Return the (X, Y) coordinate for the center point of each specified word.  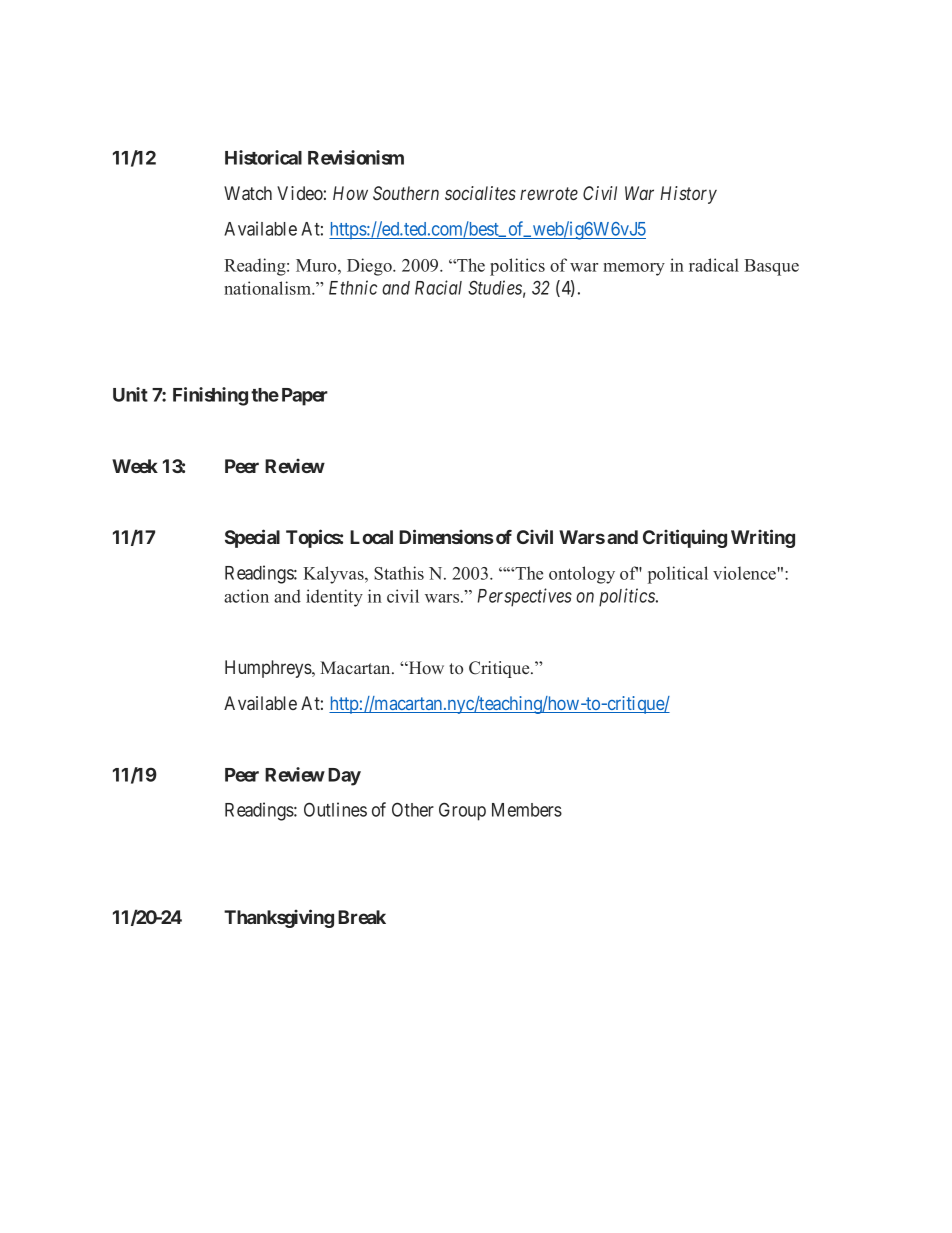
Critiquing (685, 538)
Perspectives (525, 597)
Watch (248, 193)
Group (462, 811)
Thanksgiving (279, 918)
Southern (406, 193)
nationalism (268, 288)
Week (135, 466)
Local (371, 537)
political (678, 575)
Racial (438, 287)
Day (344, 777)
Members (527, 810)
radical (714, 265)
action (246, 596)
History (688, 195)
